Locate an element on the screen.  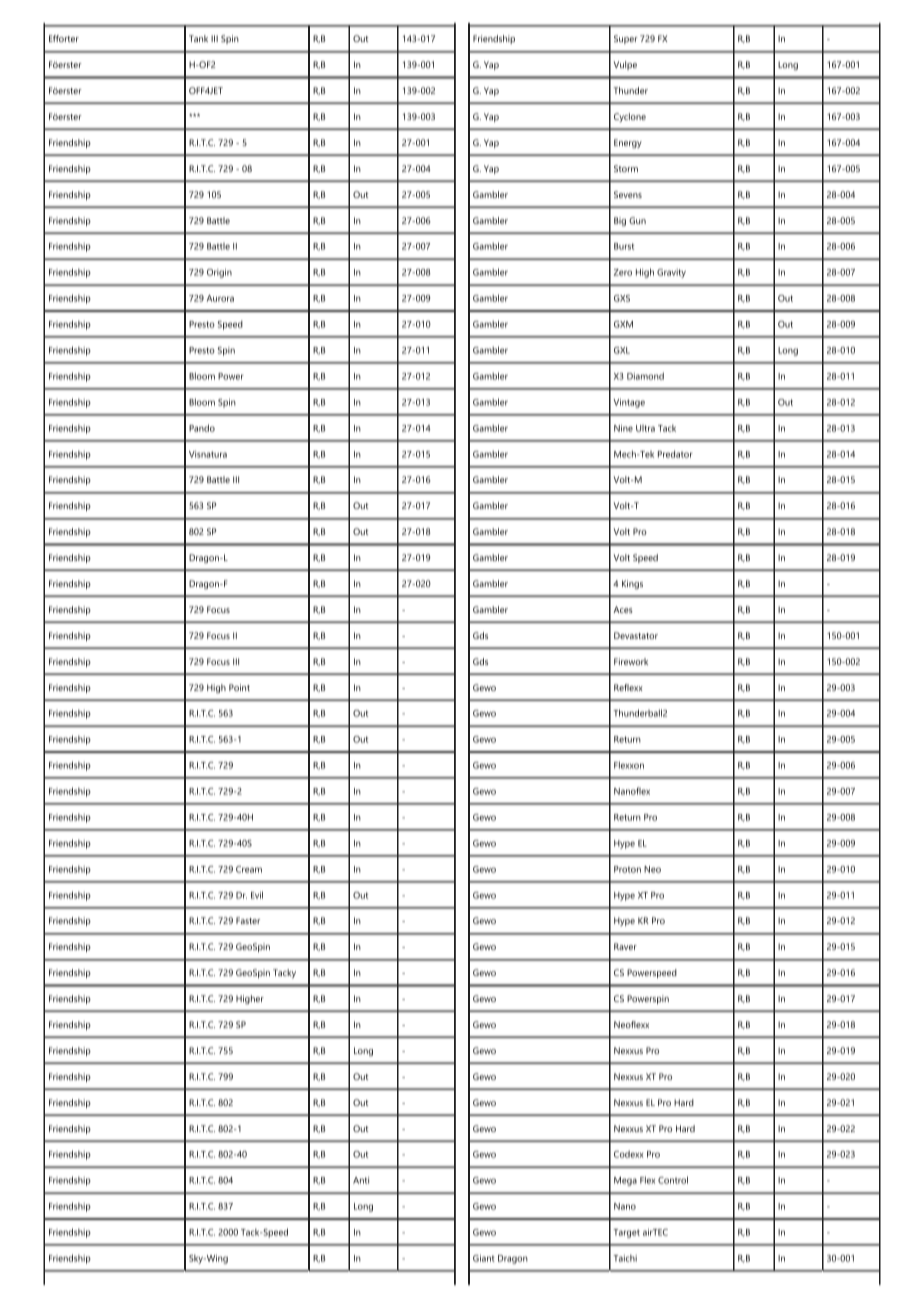
Target is located at coordinates (626, 1233).
